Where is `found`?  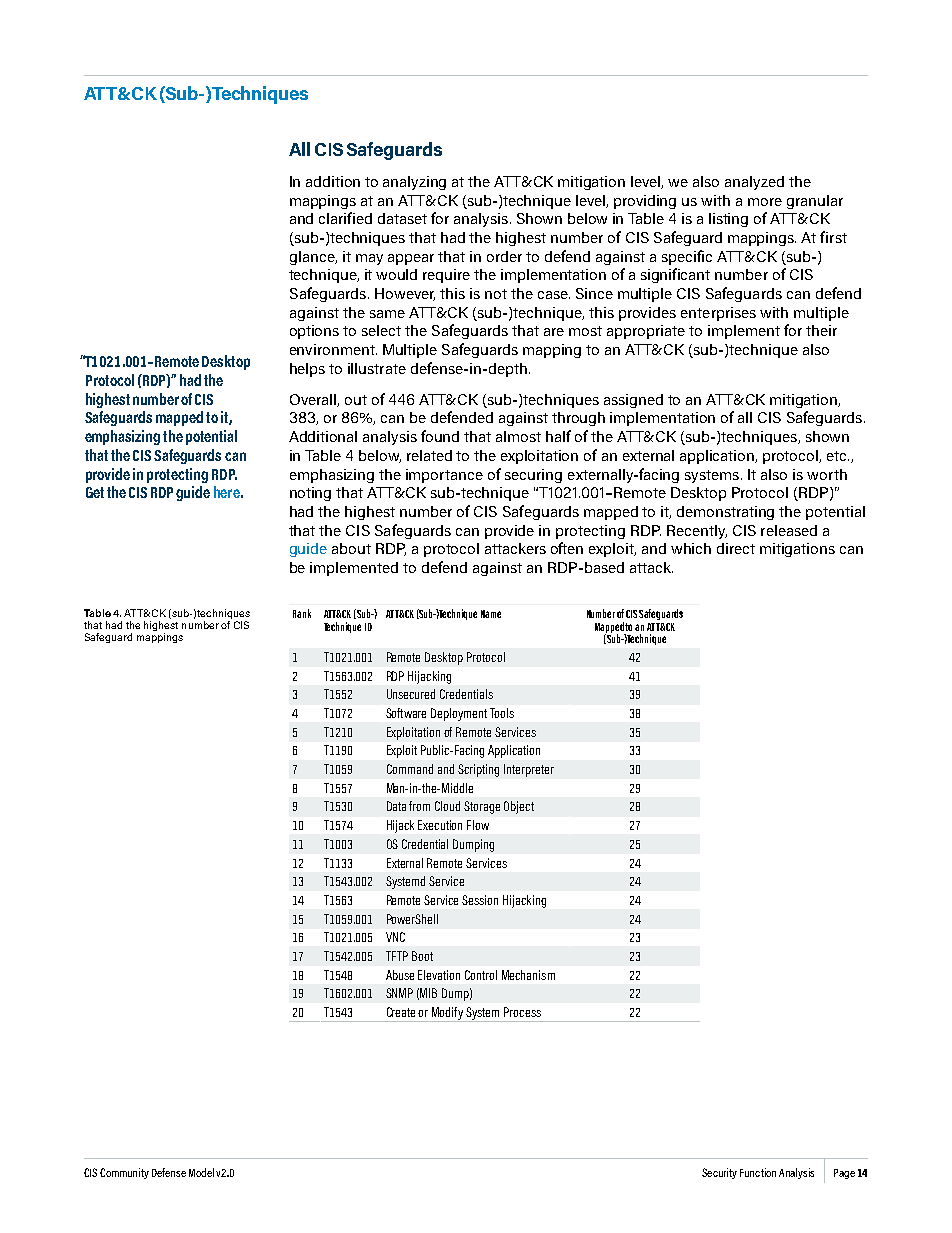
found is located at coordinates (440, 436).
